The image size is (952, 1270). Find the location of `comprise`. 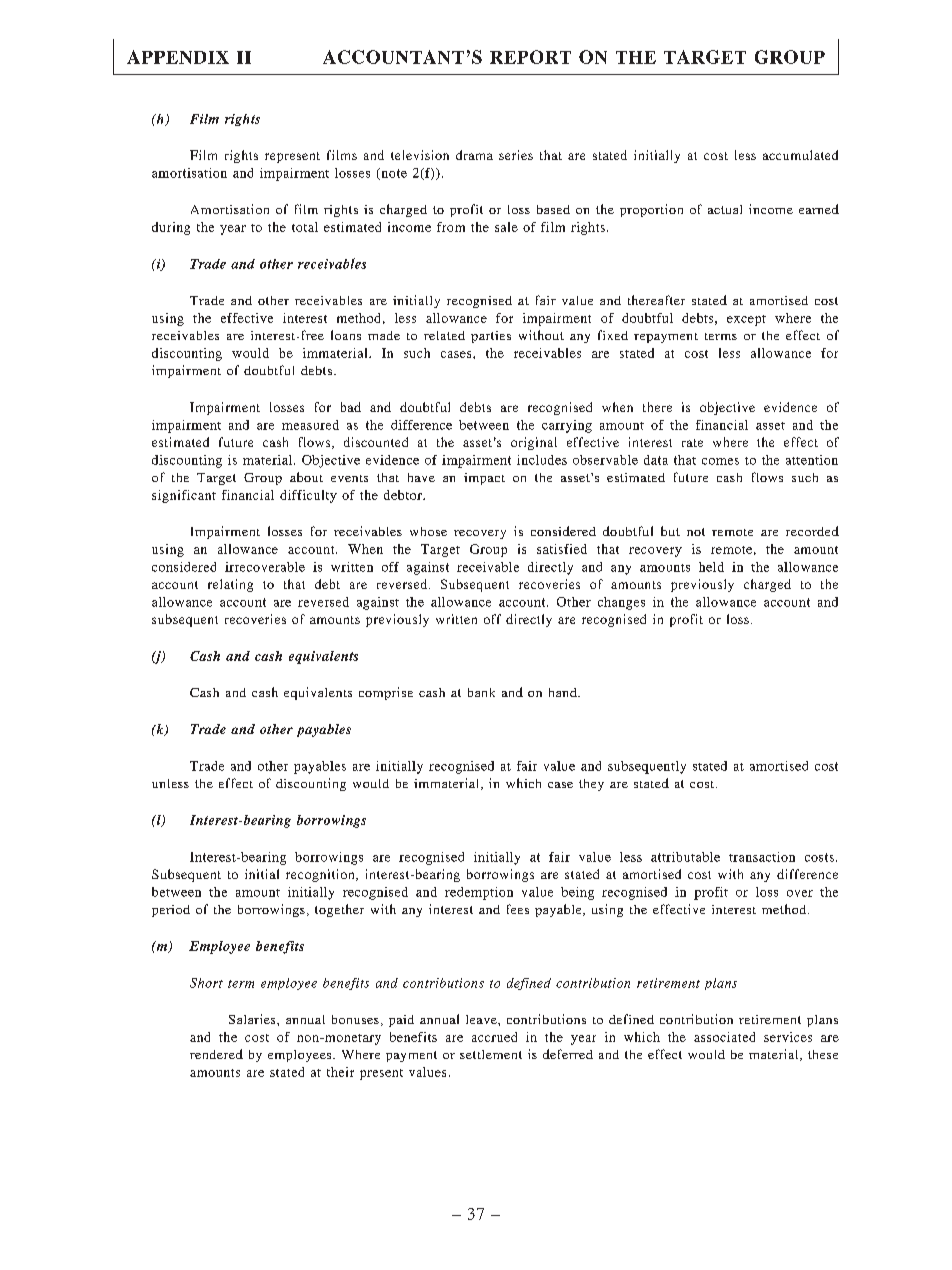

comprise is located at coordinates (386, 693).
